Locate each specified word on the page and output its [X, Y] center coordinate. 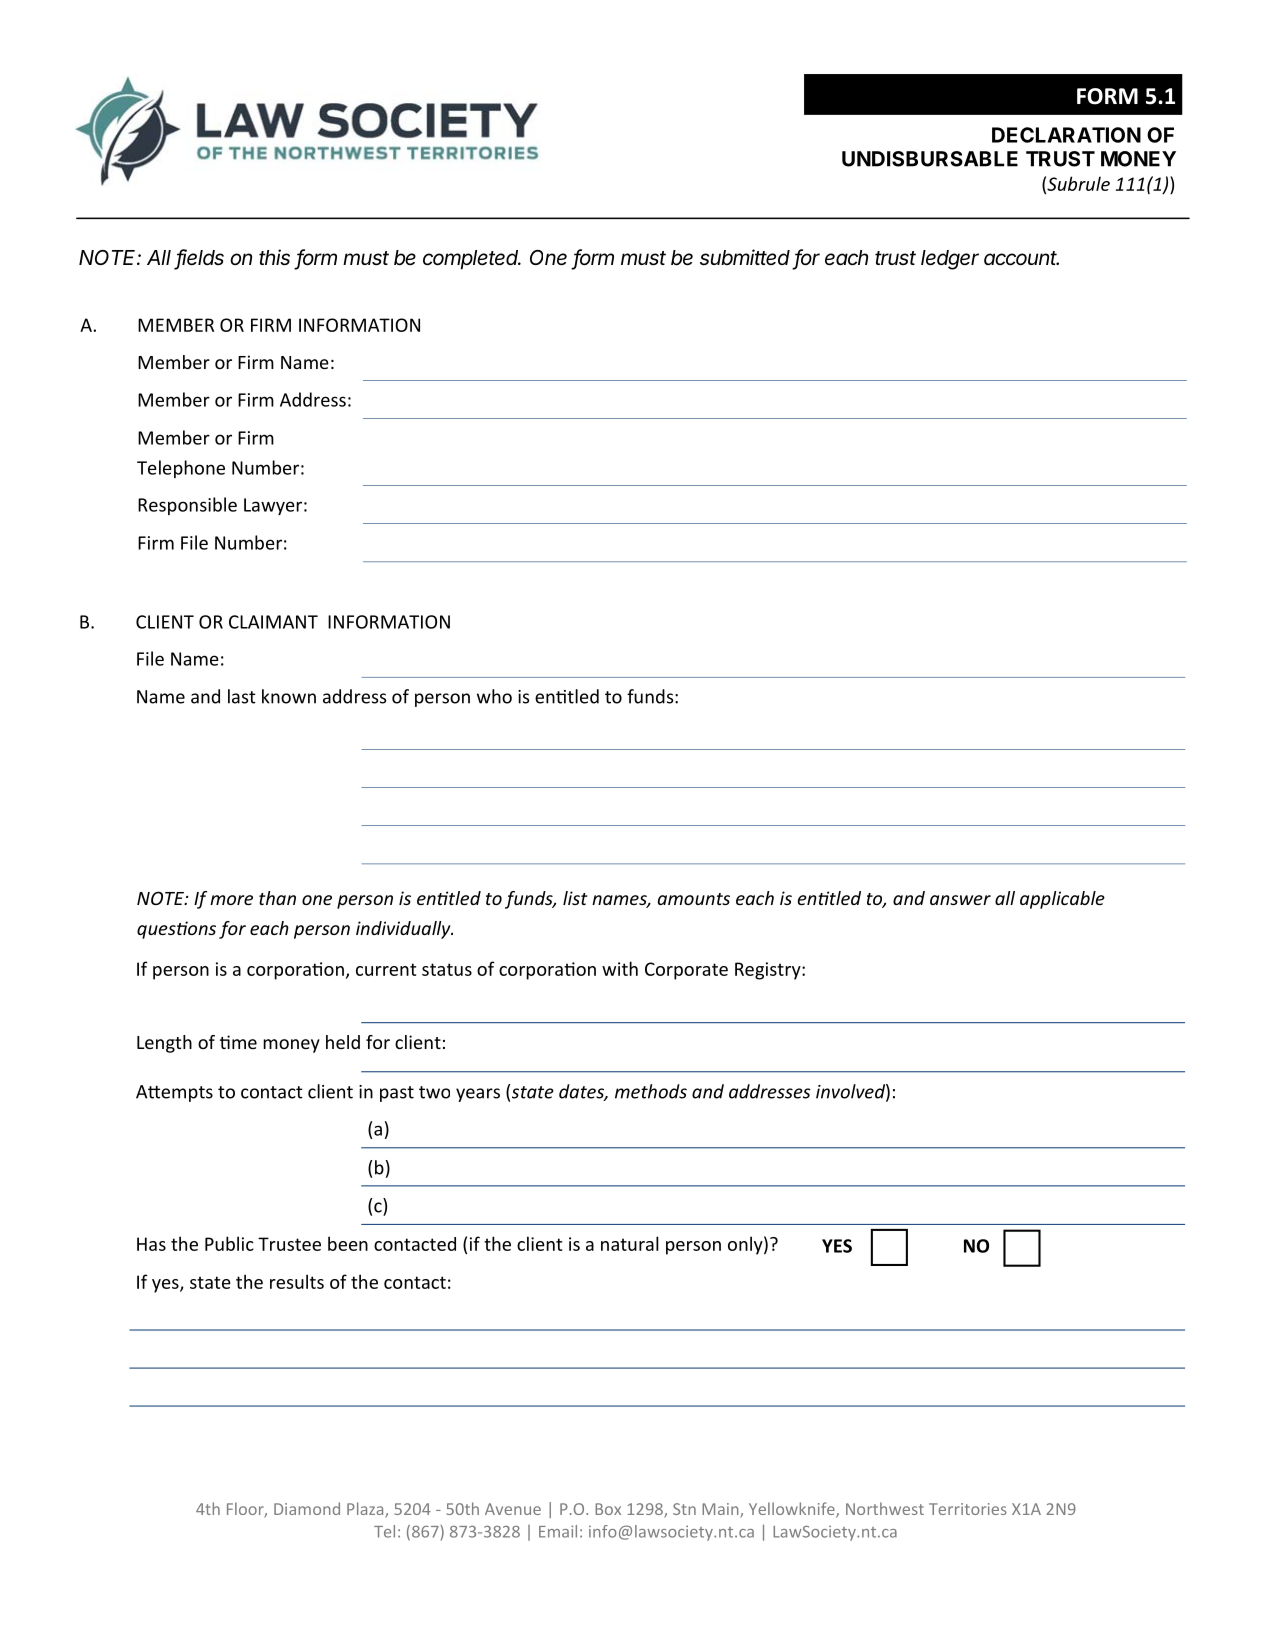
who [494, 696]
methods [651, 1091]
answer [960, 900]
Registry [769, 971]
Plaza [366, 1510]
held [343, 1042]
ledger [950, 260]
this [274, 257]
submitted [745, 257]
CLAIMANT [273, 622]
